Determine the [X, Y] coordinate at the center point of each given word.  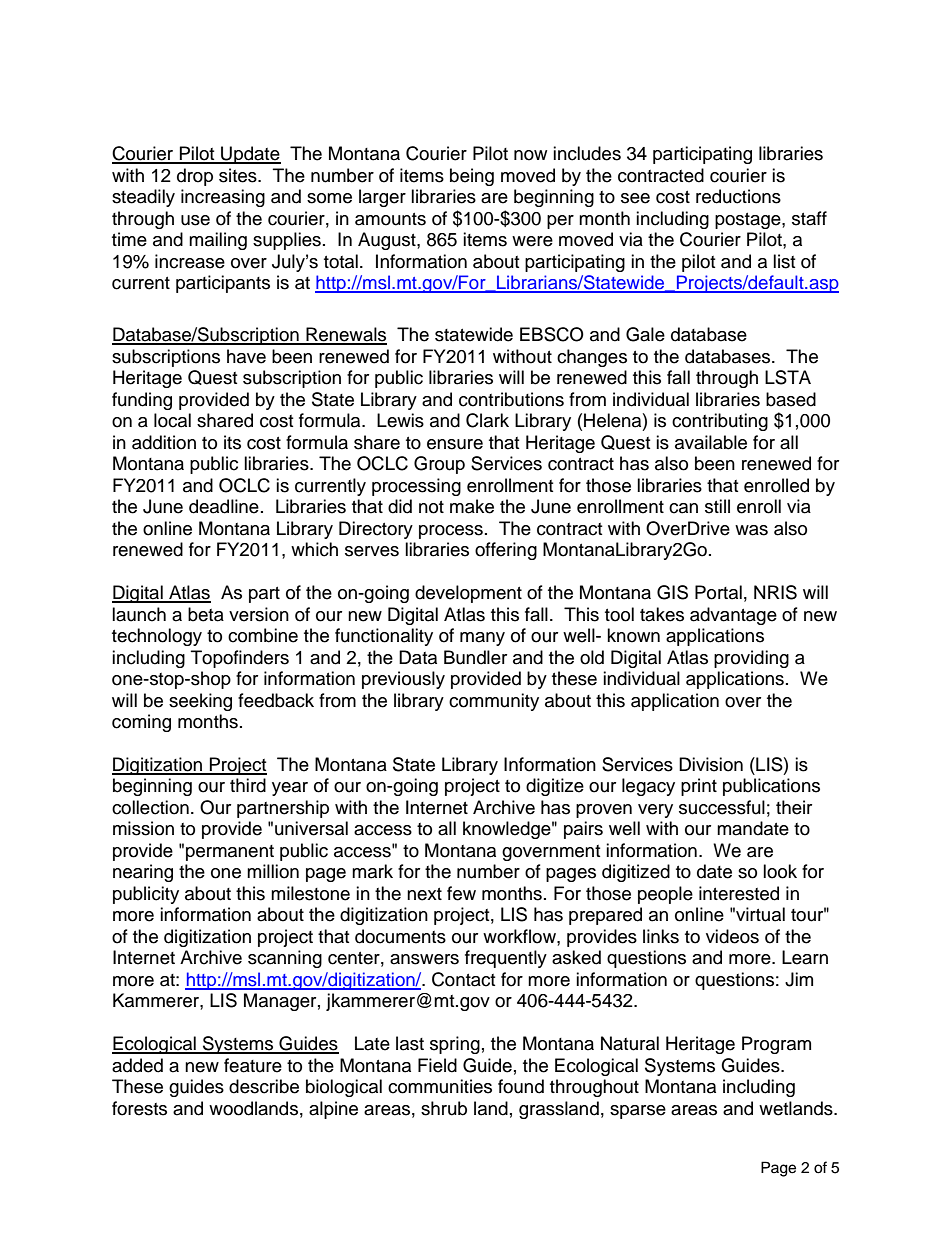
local [172, 420]
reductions [738, 196]
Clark [487, 420]
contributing [720, 422]
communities [440, 1086]
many [482, 639]
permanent [230, 853]
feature [253, 1065]
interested [739, 893]
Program [776, 1045]
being [472, 177]
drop [195, 177]
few [461, 893]
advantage [733, 616]
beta [206, 614]
